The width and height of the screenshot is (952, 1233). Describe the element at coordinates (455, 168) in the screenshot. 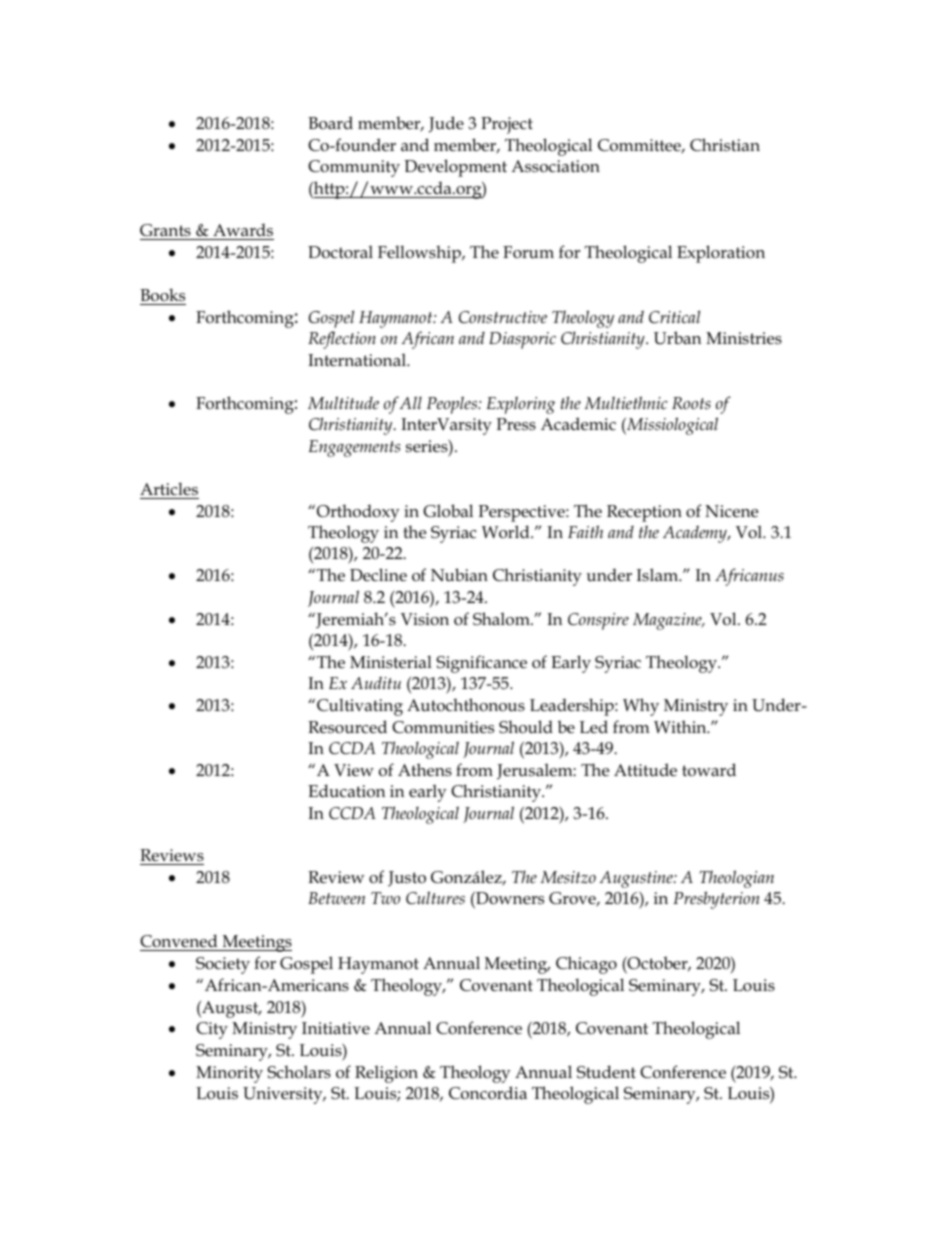

I see `Development` at that location.
